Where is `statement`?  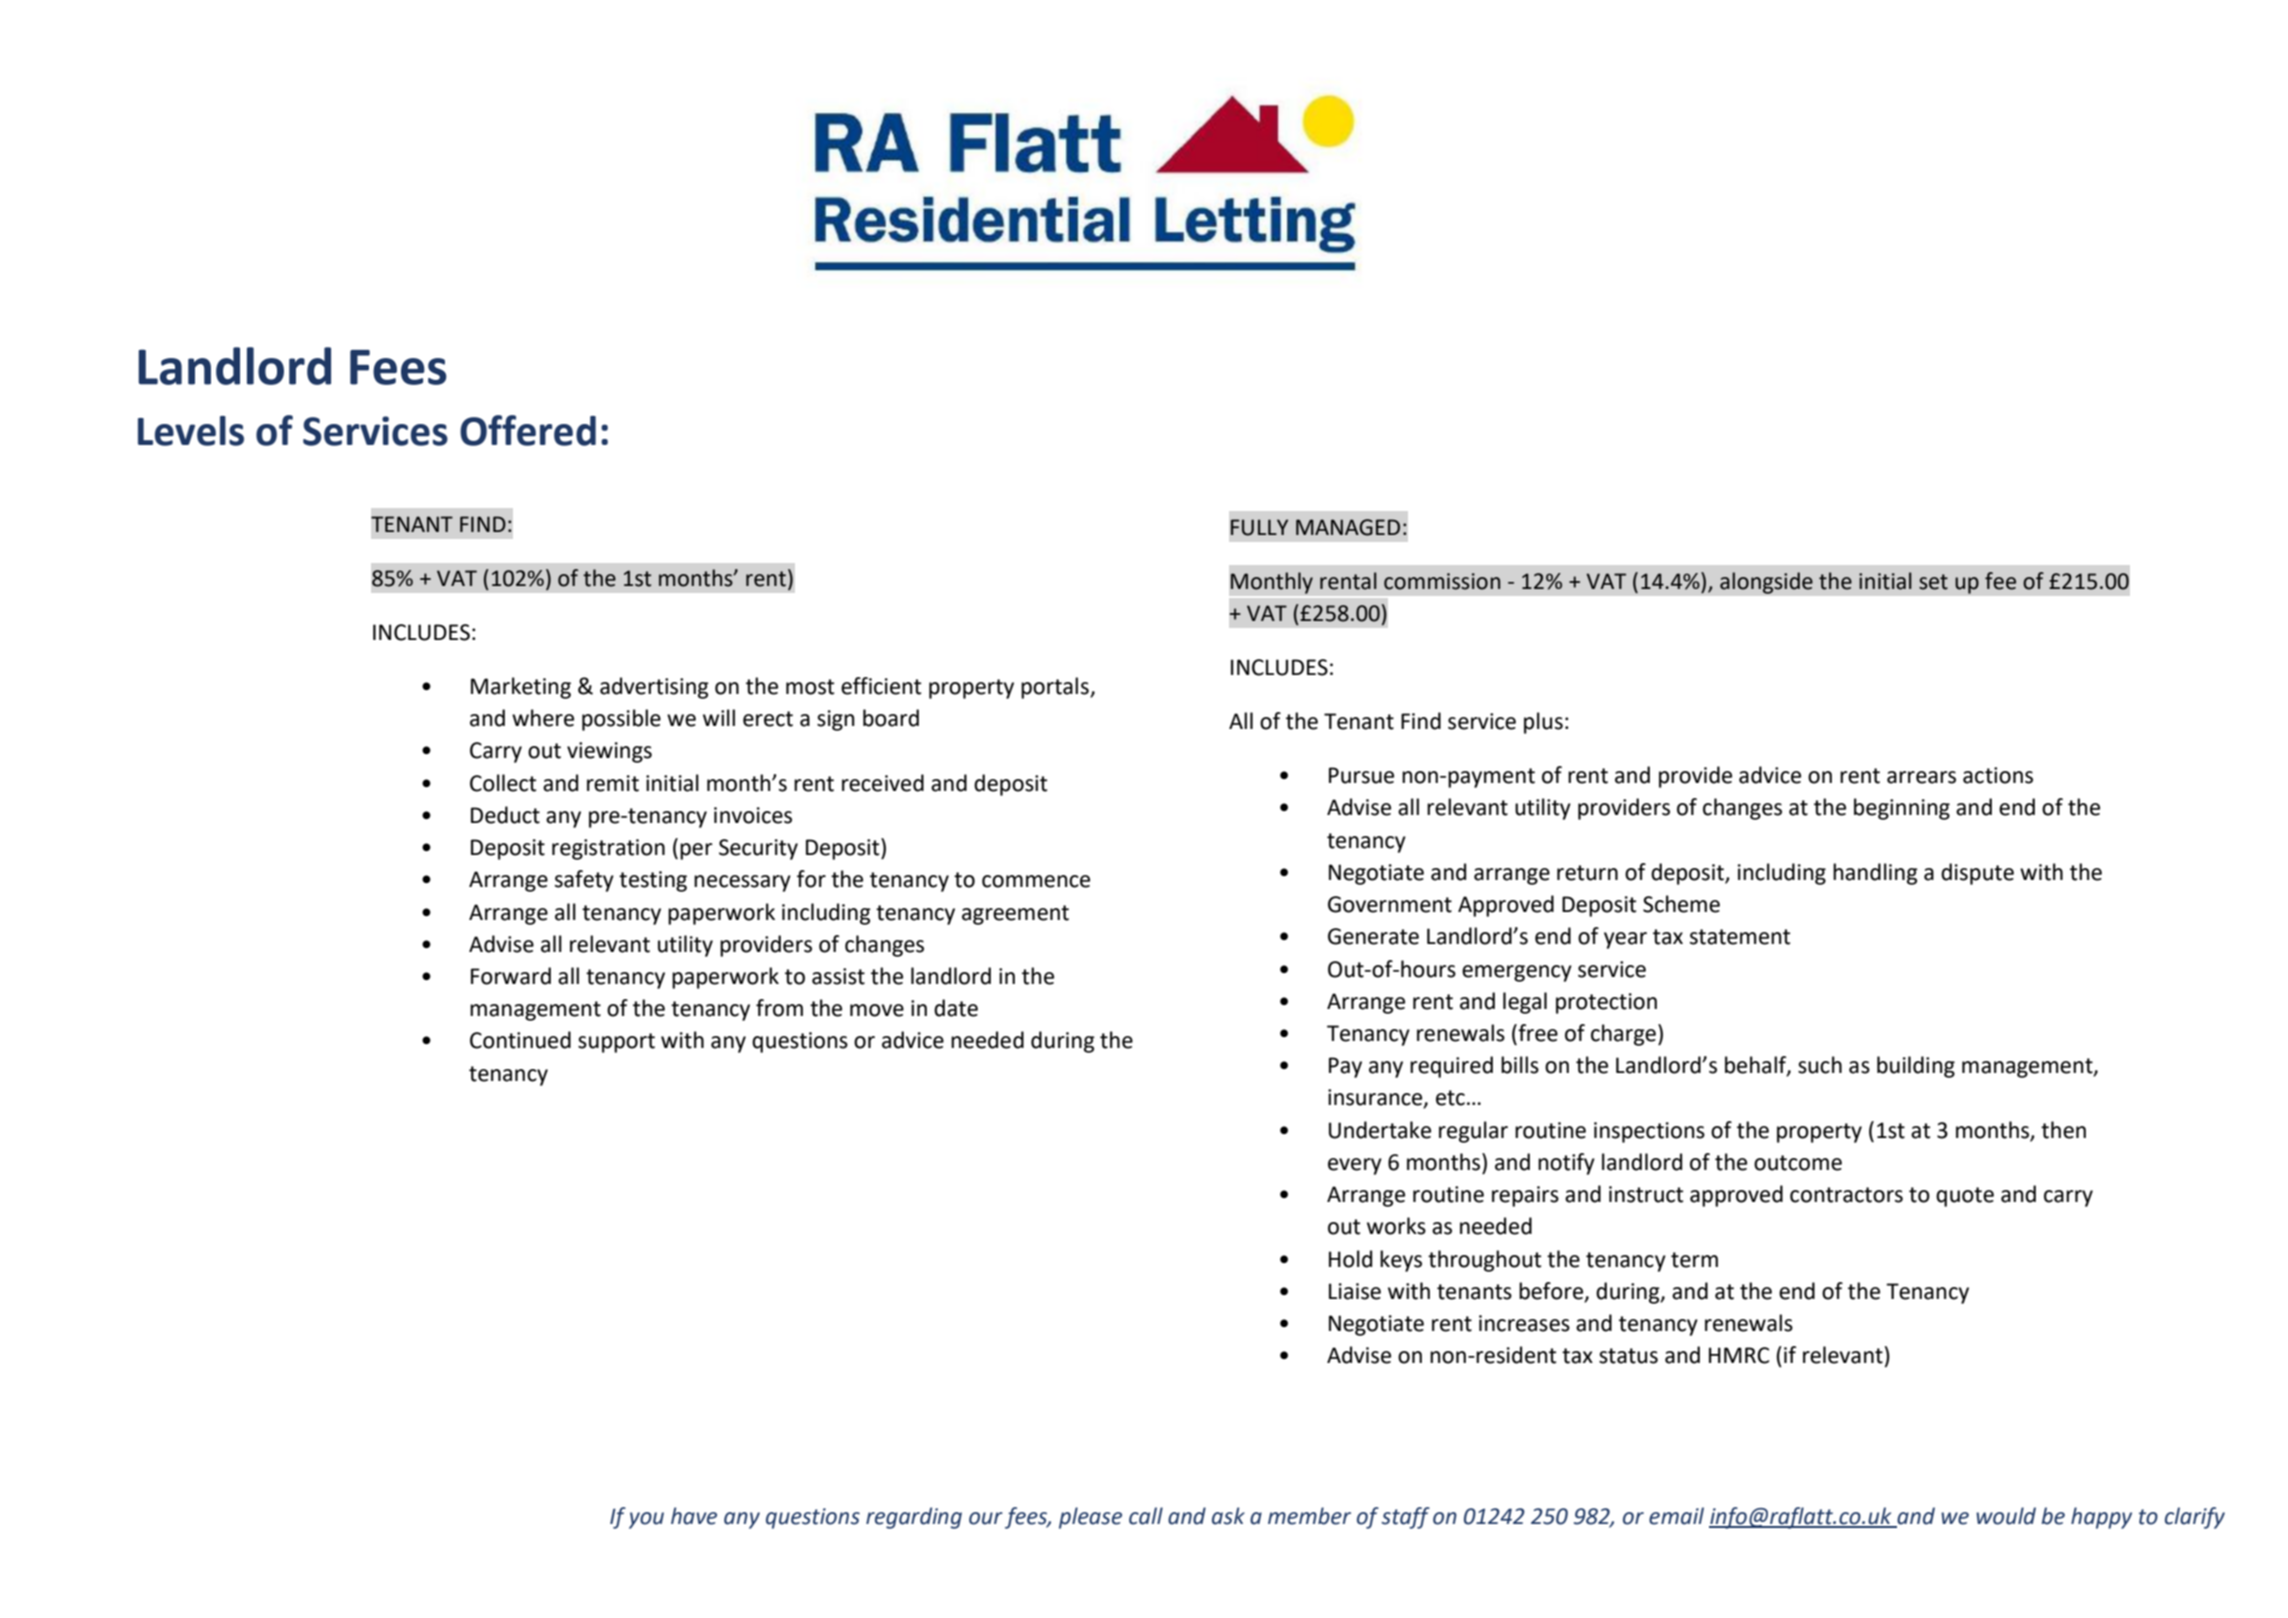
statement is located at coordinates (1740, 937).
